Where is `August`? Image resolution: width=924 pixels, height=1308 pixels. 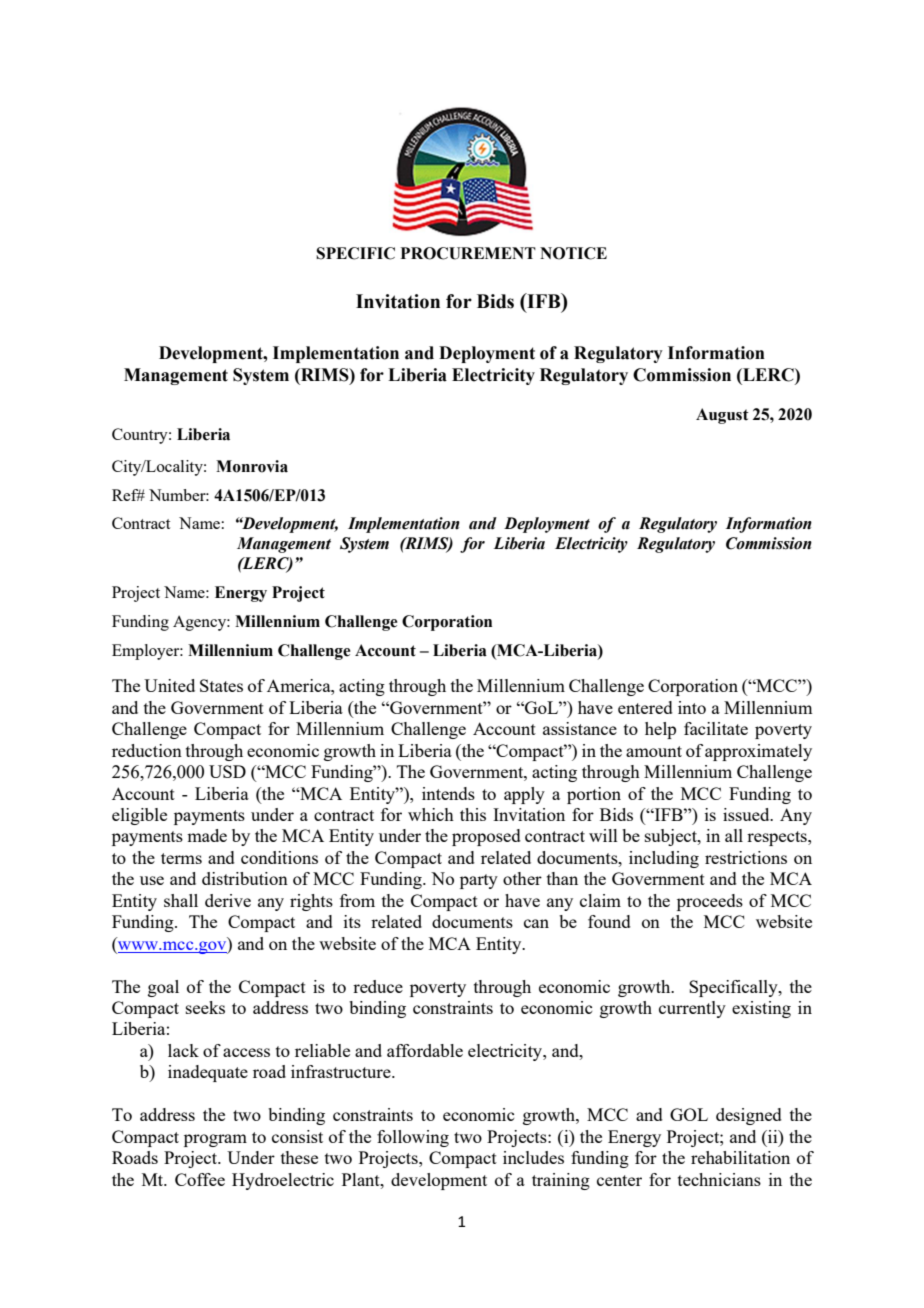
August is located at coordinates (722, 416).
